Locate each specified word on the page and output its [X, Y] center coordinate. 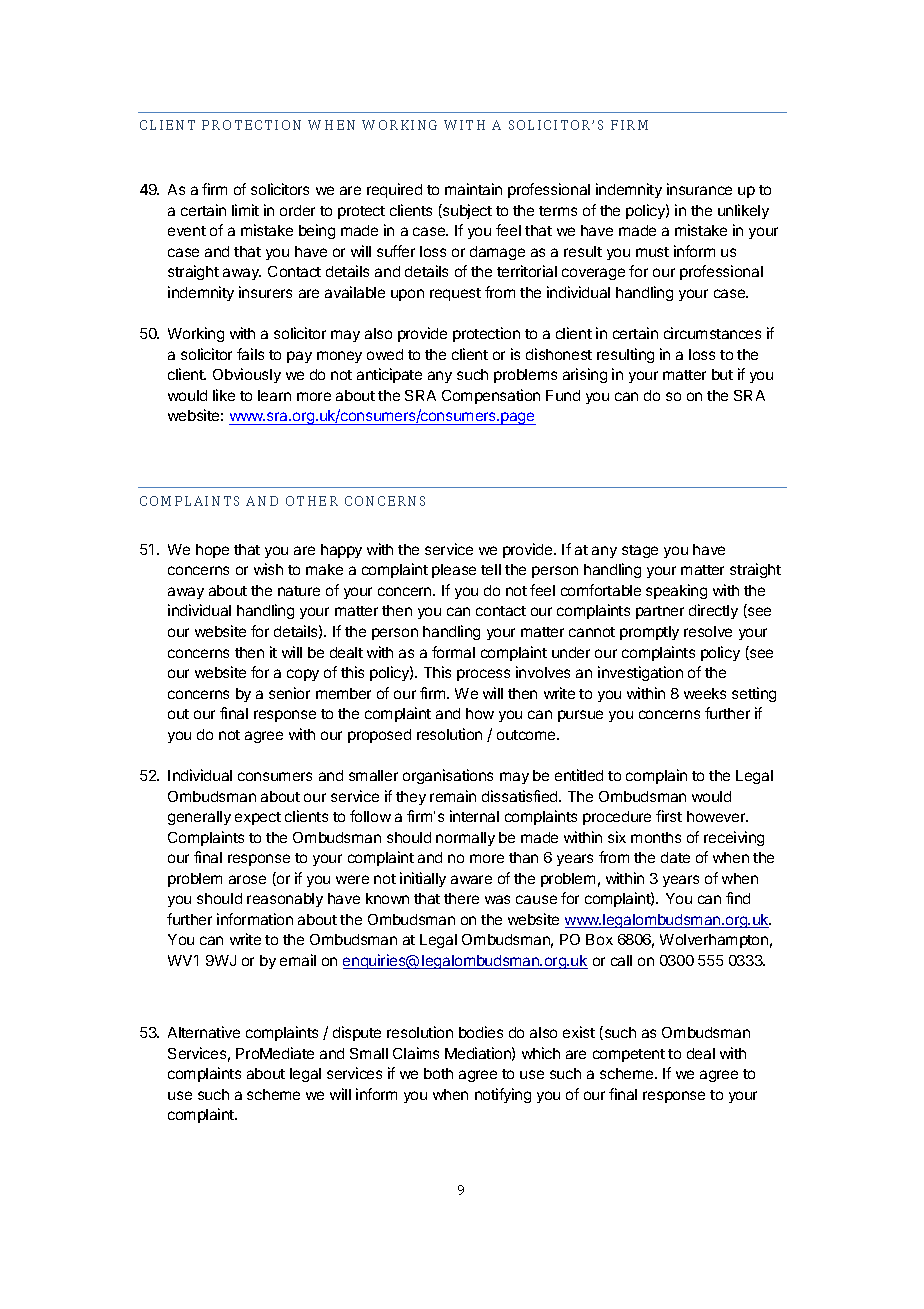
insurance [699, 189]
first [669, 816]
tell [491, 569]
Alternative [204, 1032]
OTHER [312, 501]
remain [453, 796]
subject [466, 211]
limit [245, 210]
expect [258, 818]
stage [640, 551]
